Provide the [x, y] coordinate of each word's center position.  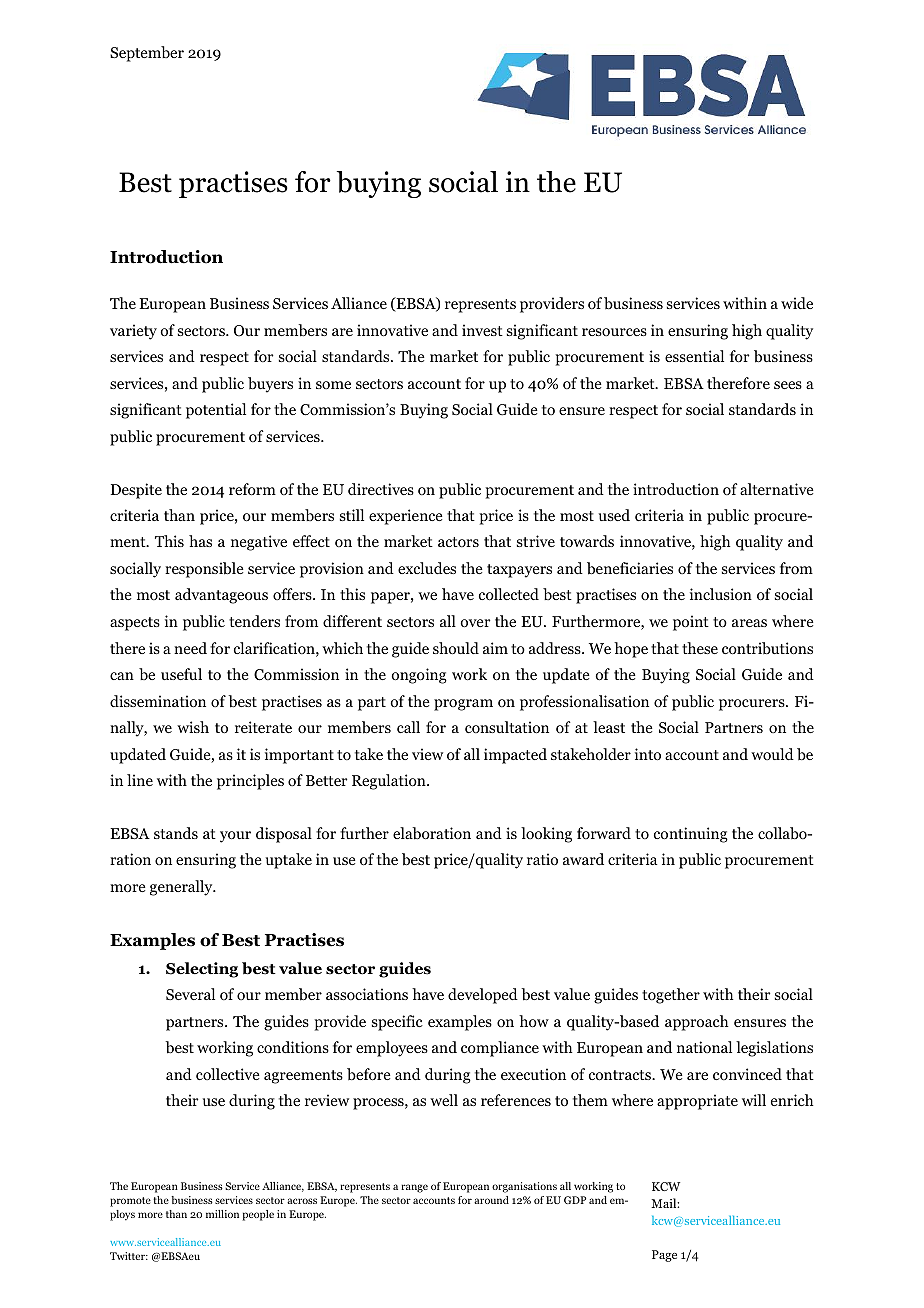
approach [697, 1023]
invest [482, 330]
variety [133, 332]
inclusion [721, 594]
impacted [515, 756]
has [200, 541]
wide [797, 303]
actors [458, 542]
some [333, 385]
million [222, 1214]
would [772, 754]
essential [694, 356]
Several [190, 994]
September [147, 54]
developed [483, 996]
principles [250, 782]
